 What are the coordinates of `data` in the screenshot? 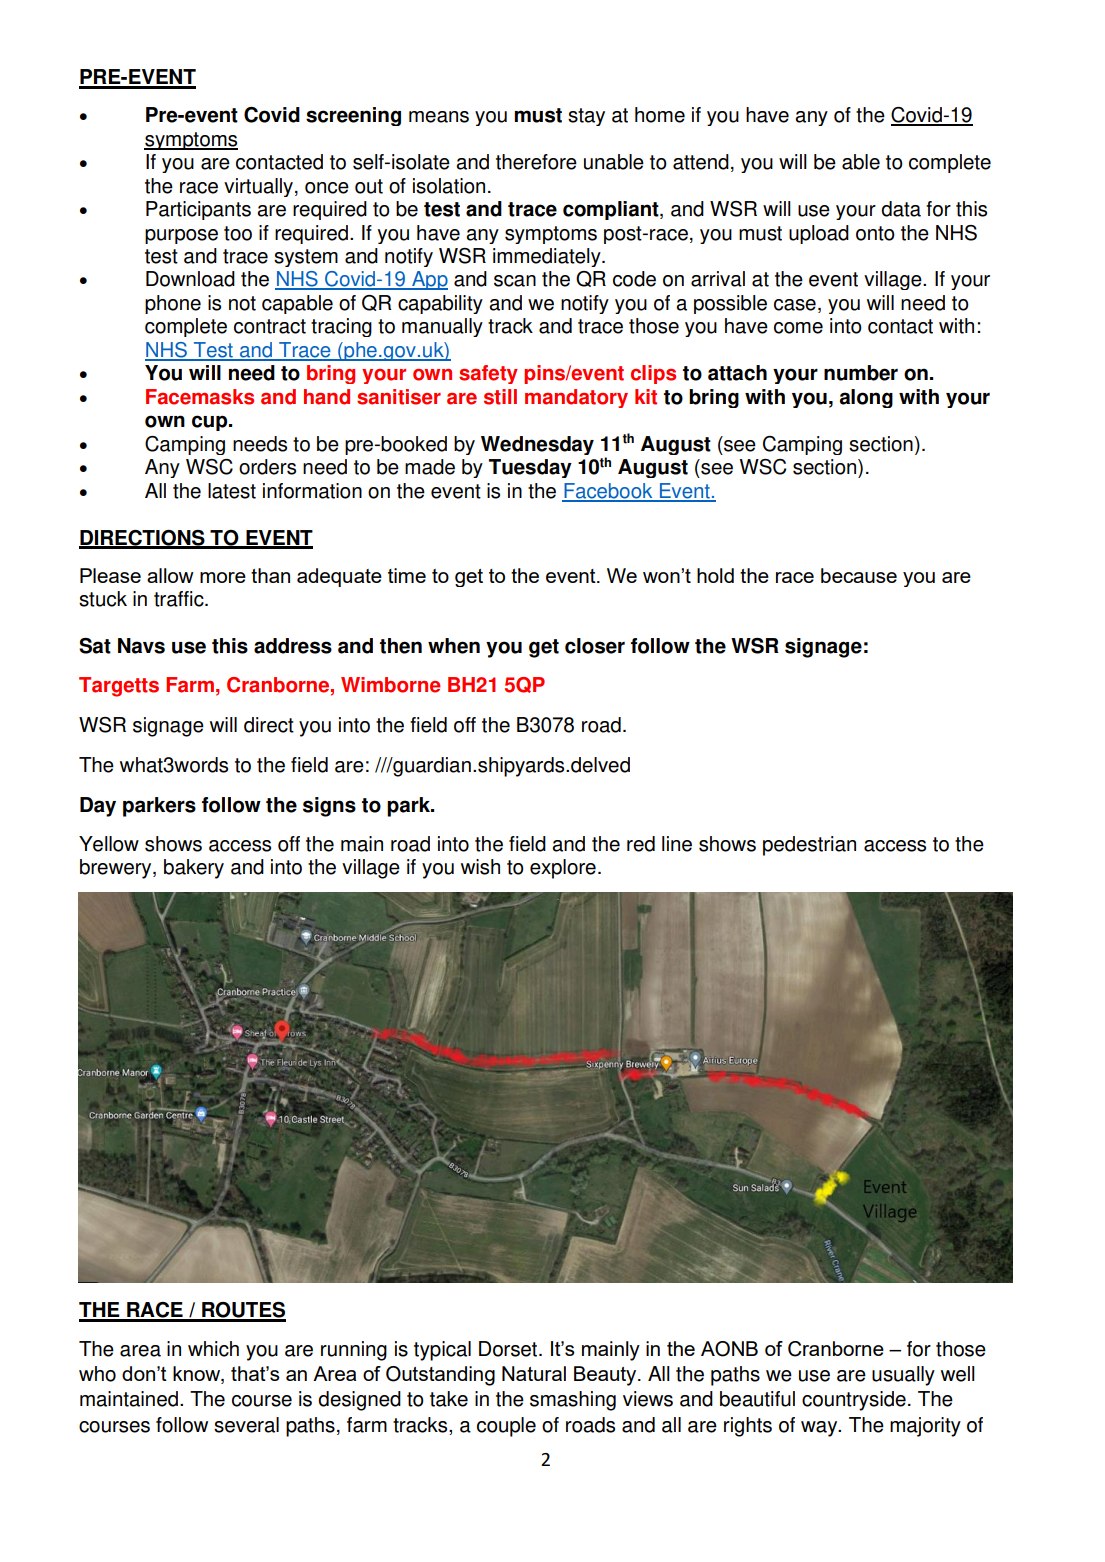 It's located at (901, 209).
